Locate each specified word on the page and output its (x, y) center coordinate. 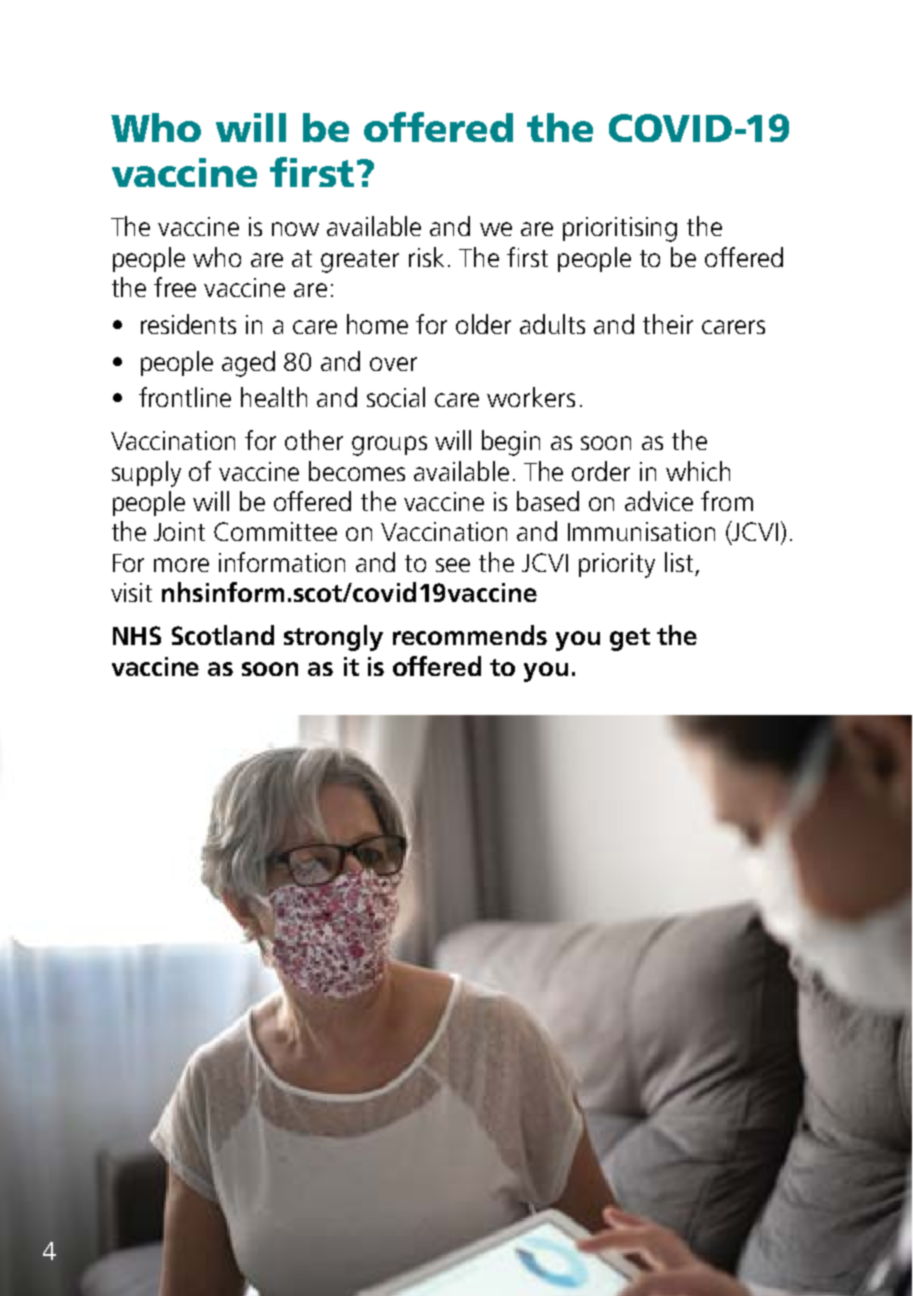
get (630, 639)
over (393, 364)
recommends (470, 635)
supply (146, 474)
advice (659, 501)
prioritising (620, 229)
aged (248, 364)
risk (426, 257)
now (295, 229)
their (668, 324)
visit (131, 592)
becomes (357, 471)
